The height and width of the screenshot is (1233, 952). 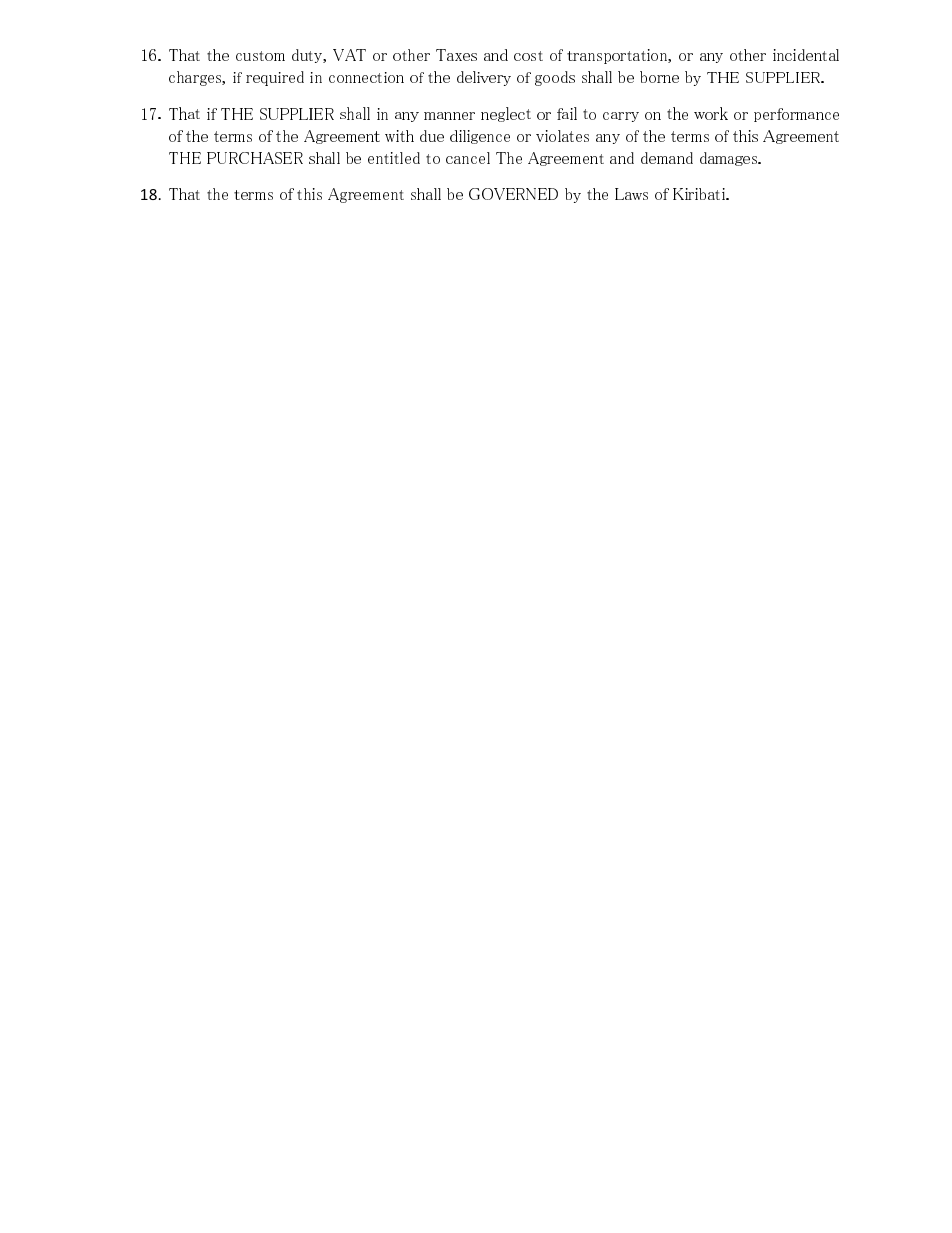 What do you see at coordinates (399, 136) in the screenshot?
I see `with` at bounding box center [399, 136].
